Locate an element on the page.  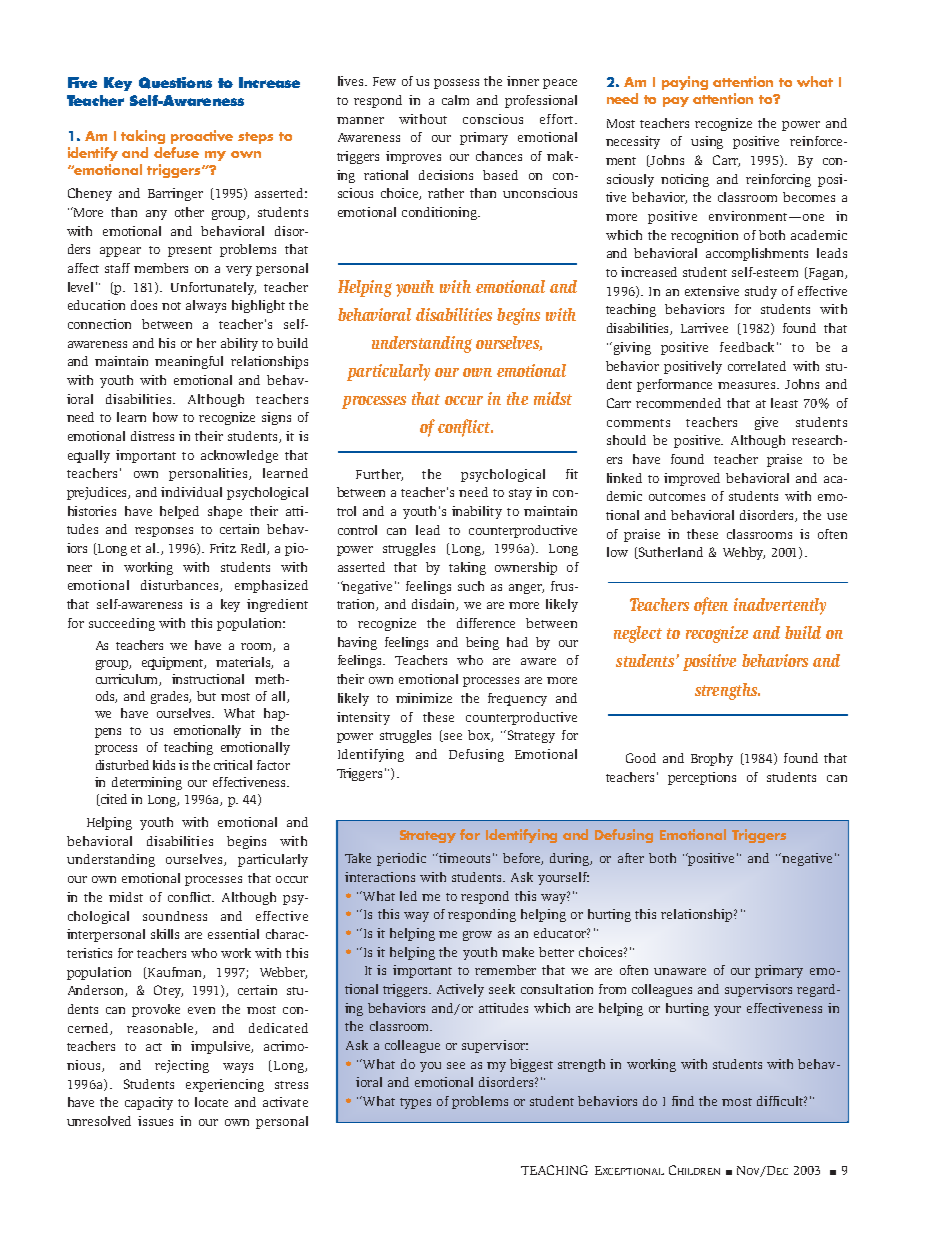
such is located at coordinates (471, 586).
